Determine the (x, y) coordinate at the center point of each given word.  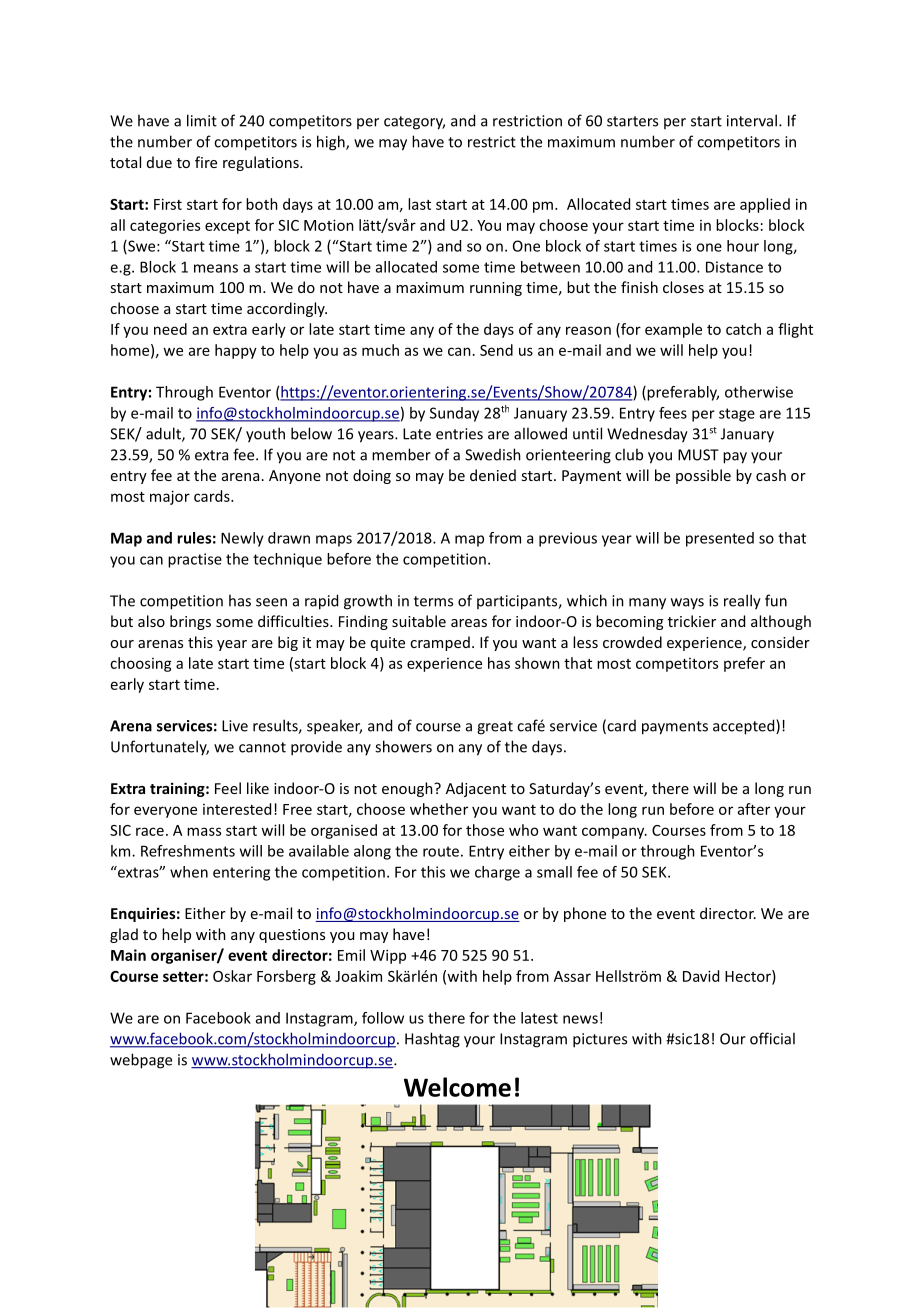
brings (190, 622)
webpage (141, 1061)
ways (687, 603)
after (754, 809)
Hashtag (432, 1040)
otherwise (759, 392)
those (485, 830)
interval (752, 120)
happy (236, 351)
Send (496, 350)
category (414, 123)
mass (204, 831)
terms (433, 601)
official (772, 1038)
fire (206, 162)
